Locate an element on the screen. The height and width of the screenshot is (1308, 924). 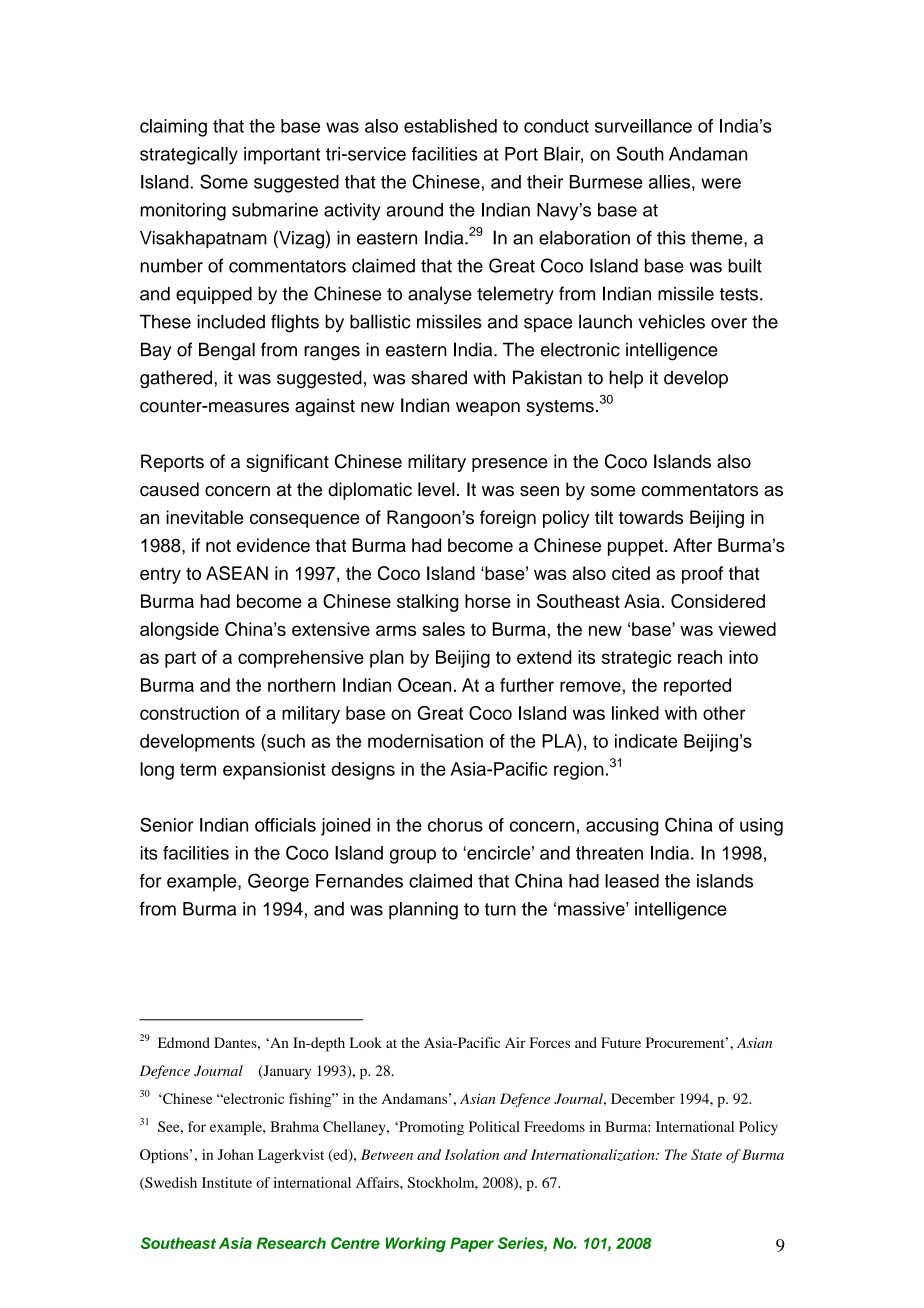
established is located at coordinates (450, 126).
